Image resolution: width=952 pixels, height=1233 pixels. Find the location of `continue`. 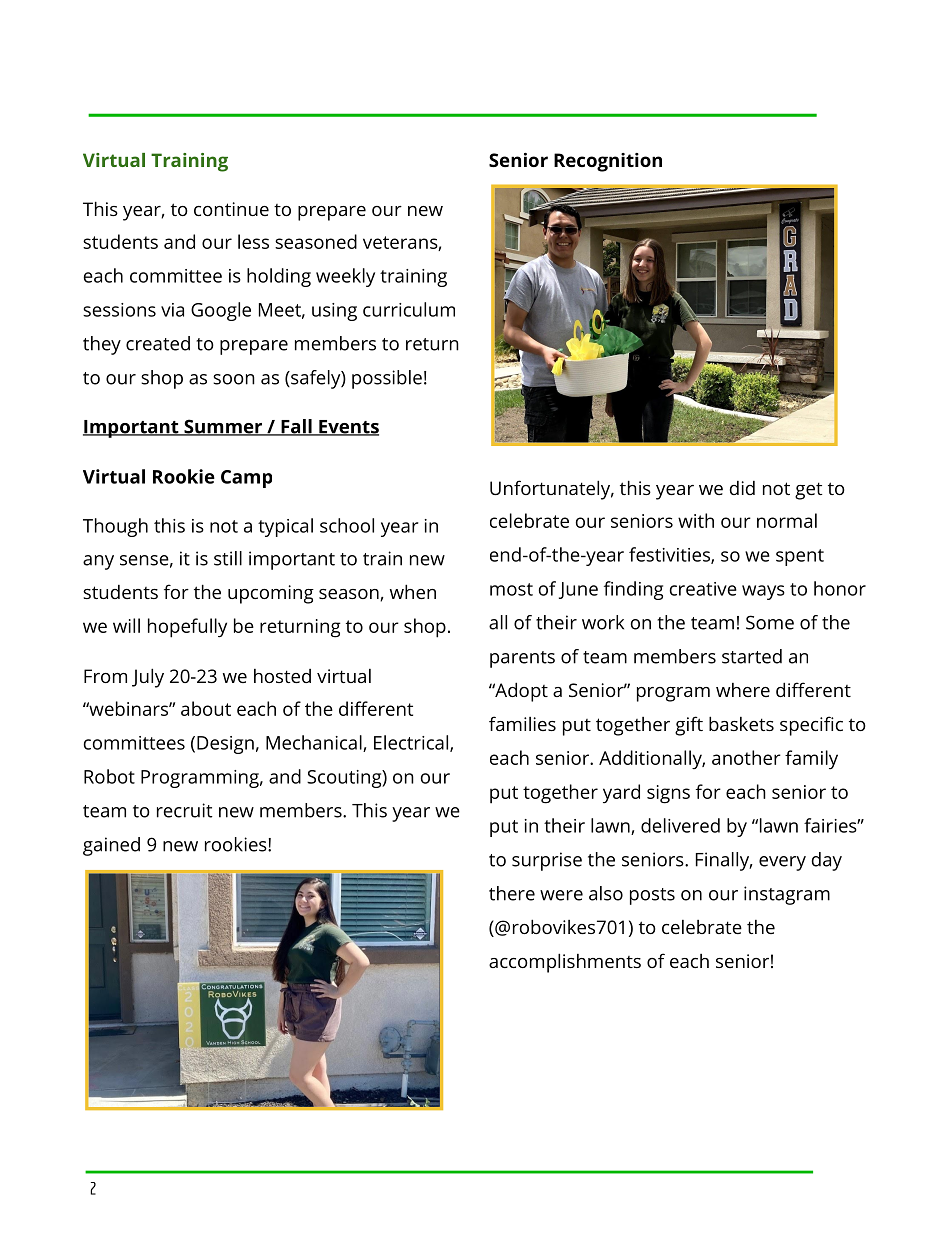

continue is located at coordinates (231, 209).
